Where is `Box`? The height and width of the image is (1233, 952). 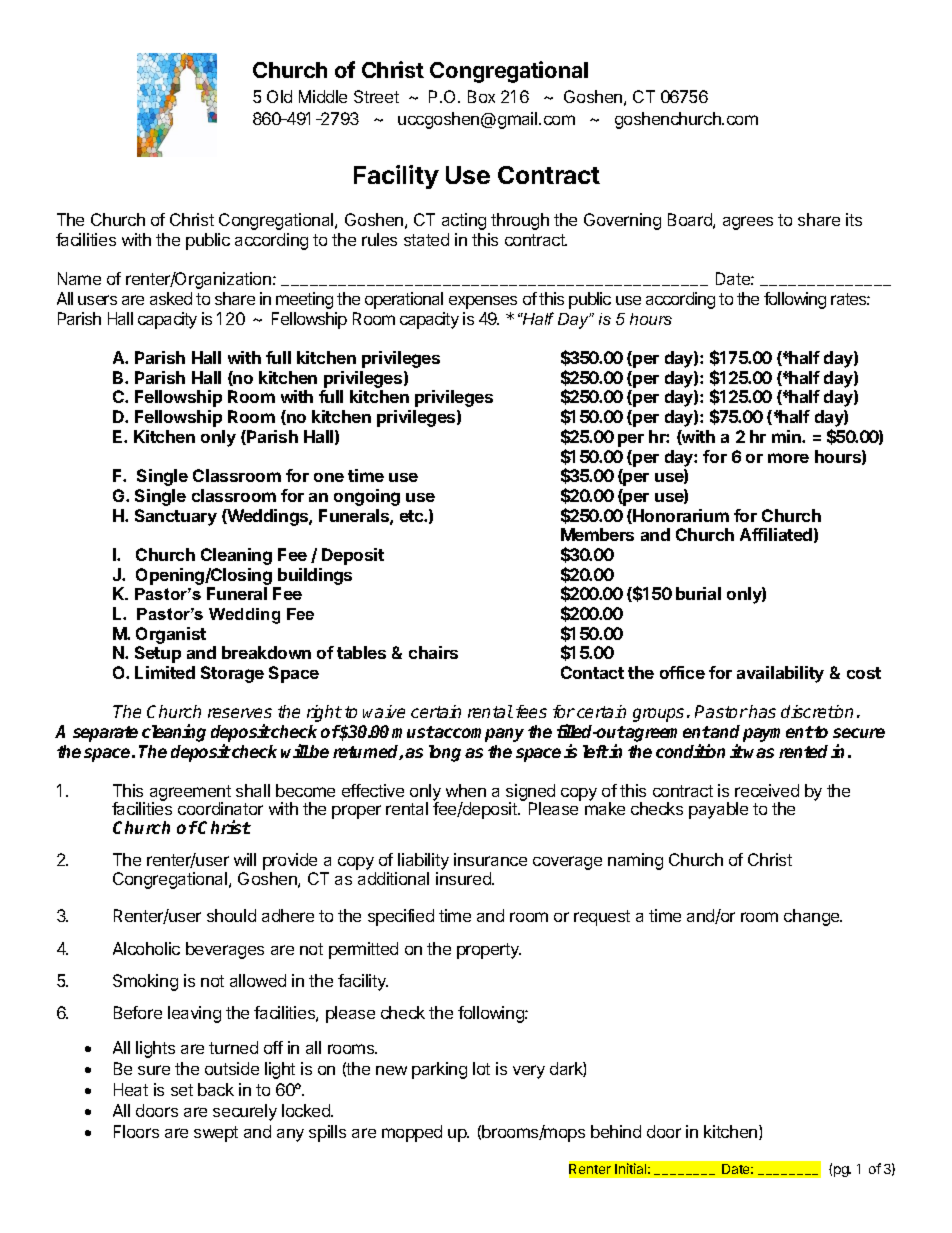
Box is located at coordinates (481, 96).
